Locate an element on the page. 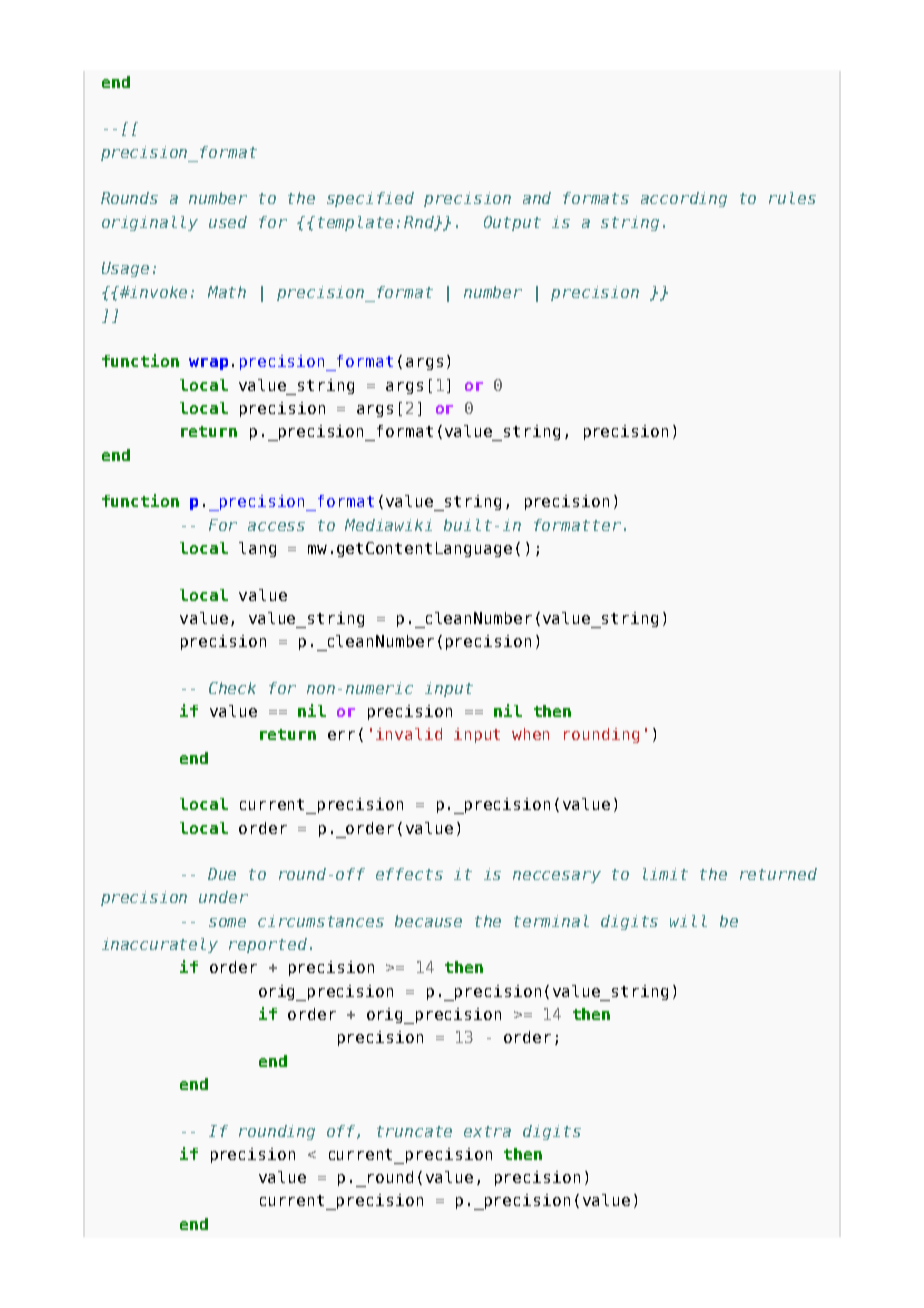  according is located at coordinates (684, 199).
